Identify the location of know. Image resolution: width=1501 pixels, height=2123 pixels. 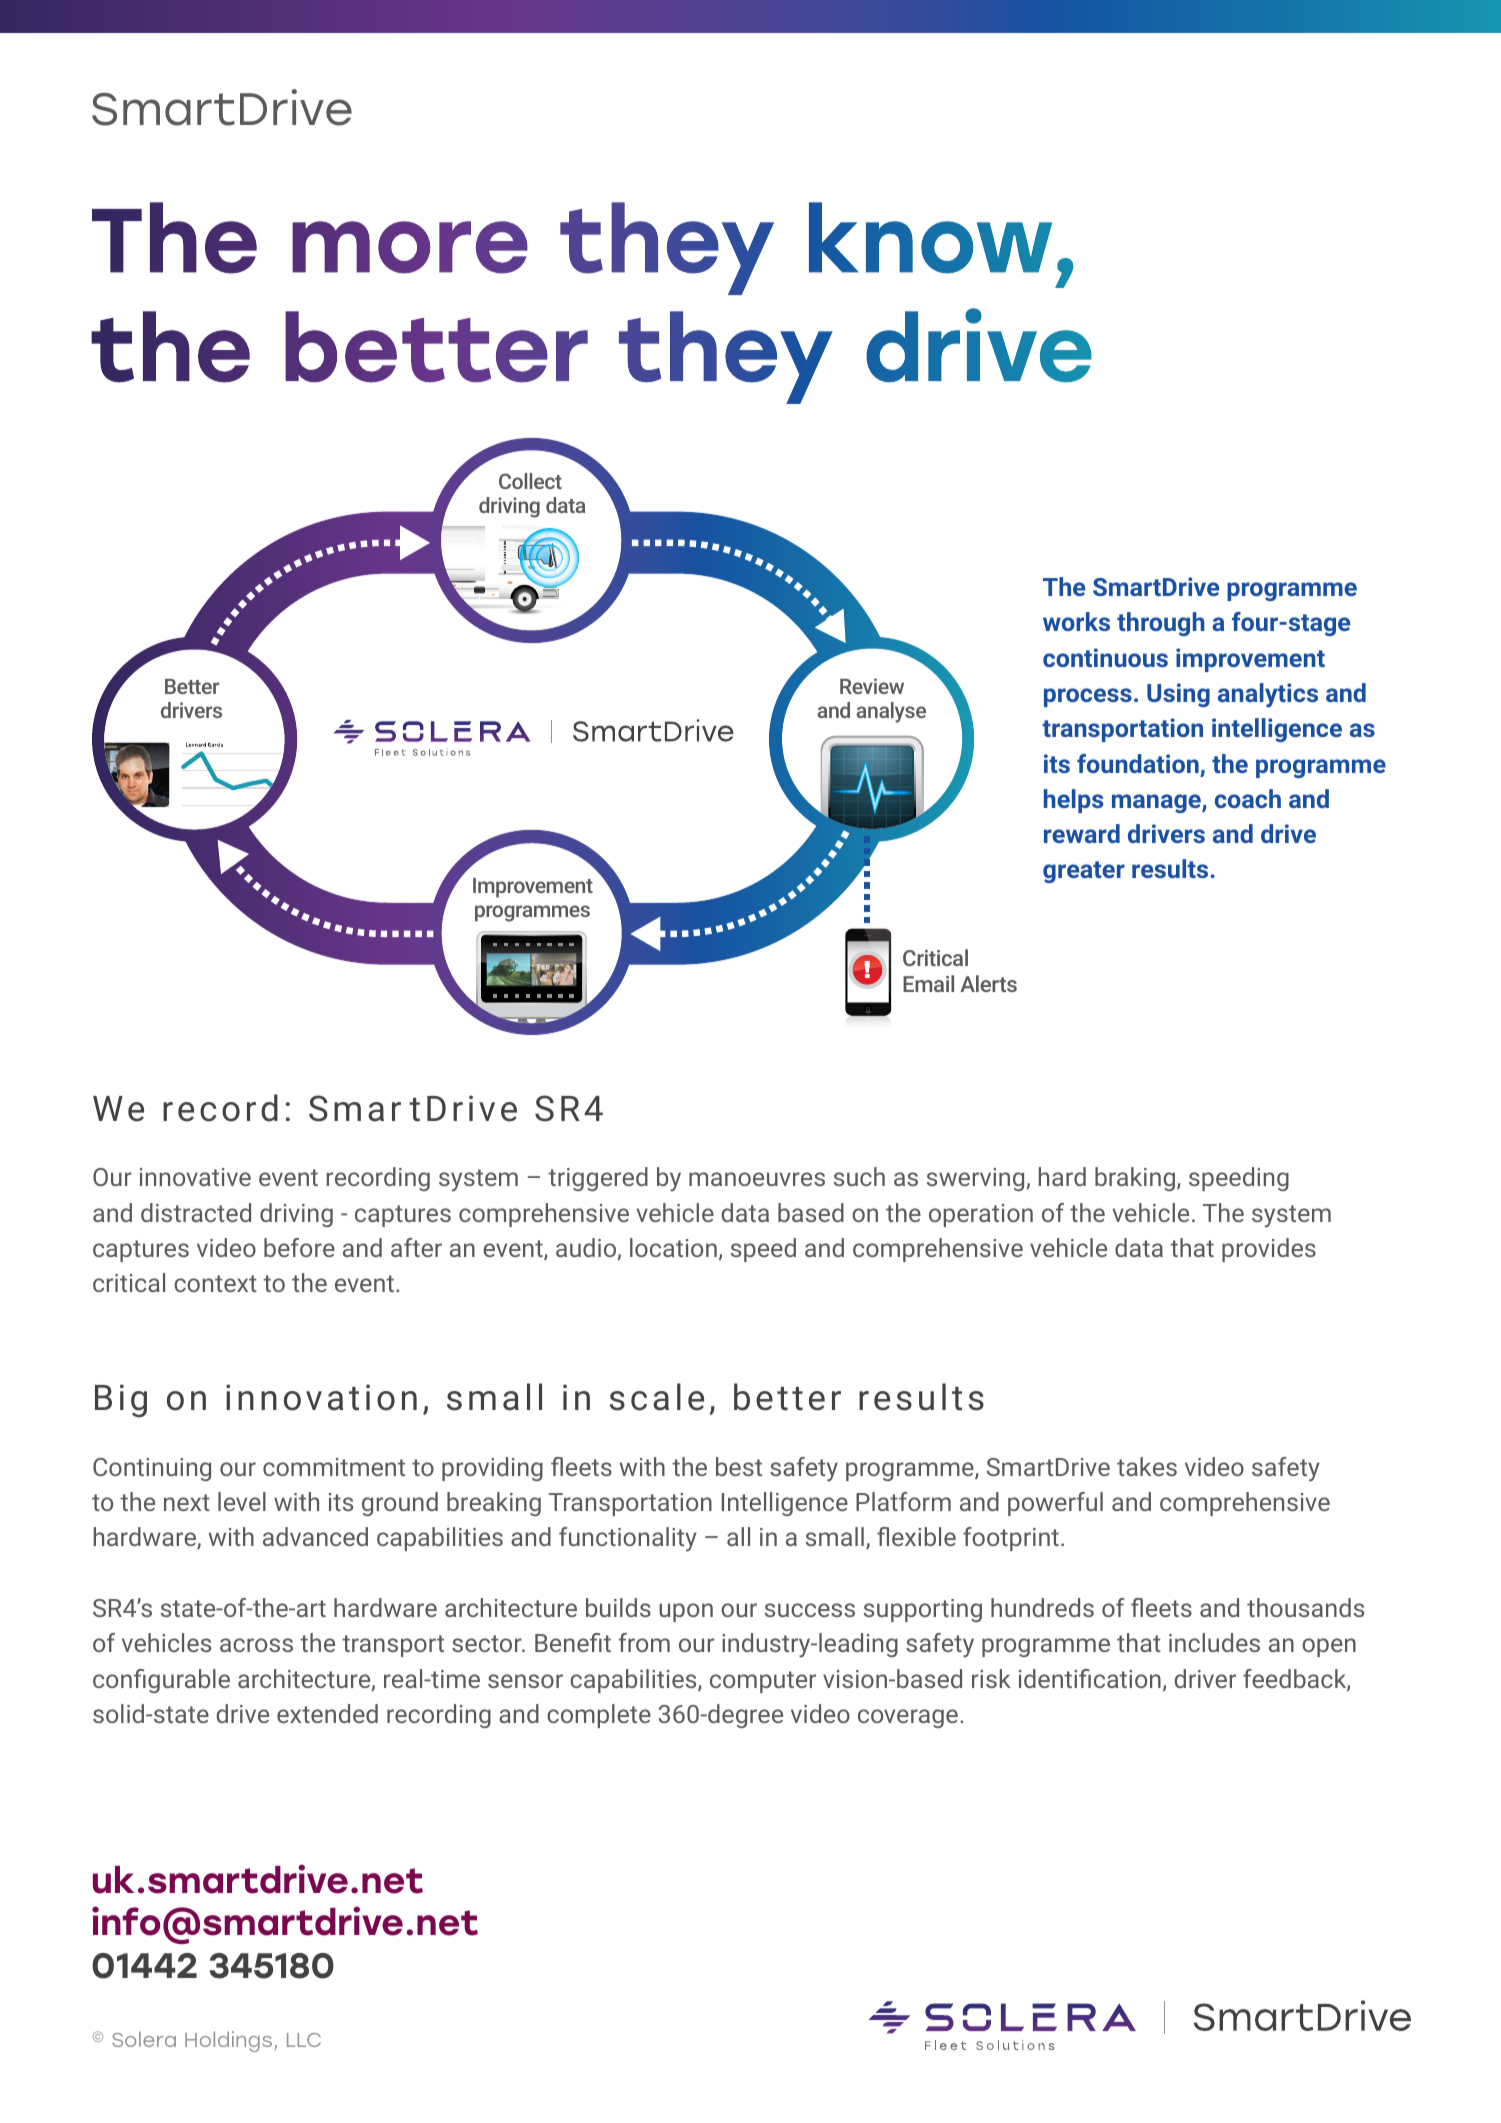
(930, 238).
